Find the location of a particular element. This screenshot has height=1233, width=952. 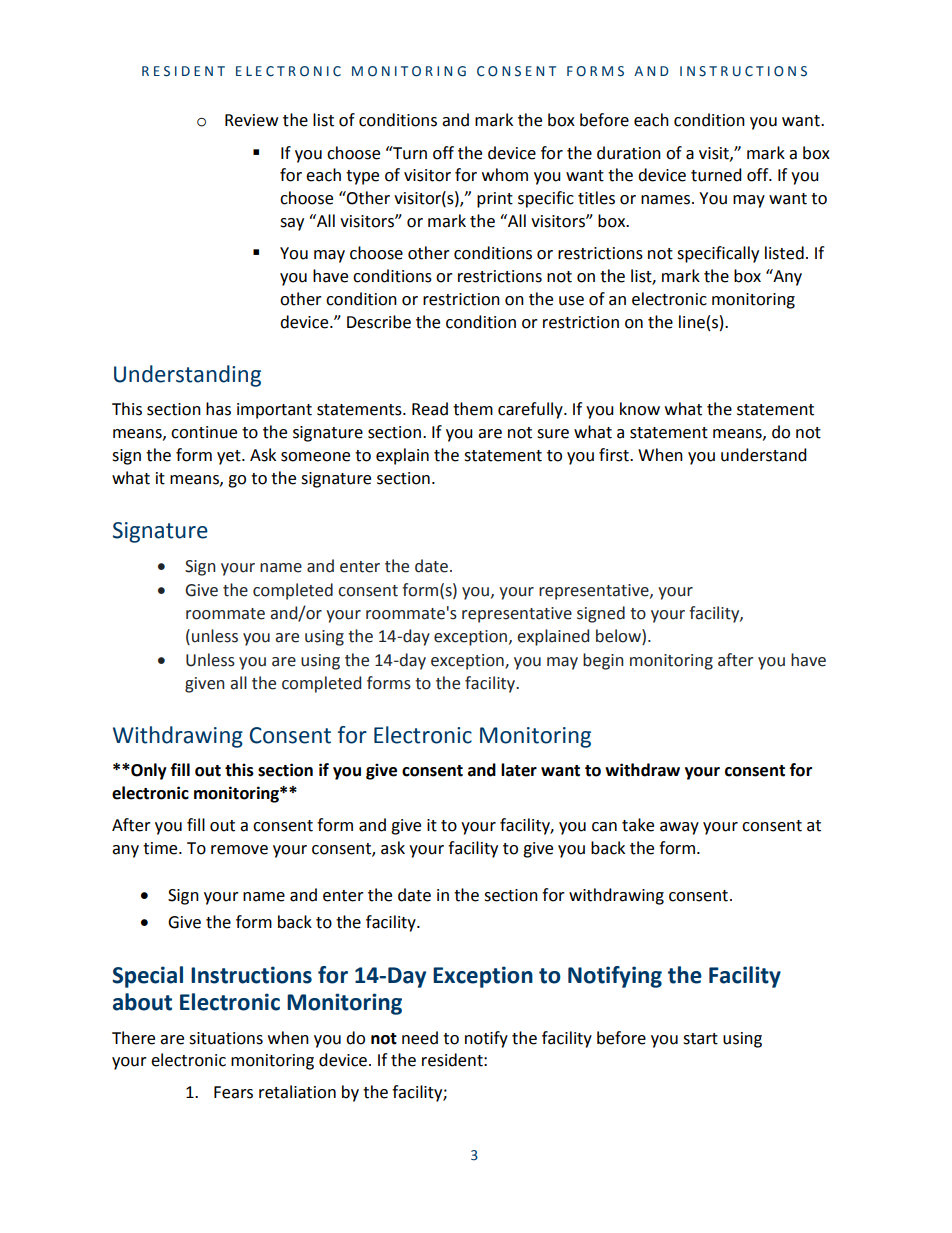

Read is located at coordinates (430, 409).
